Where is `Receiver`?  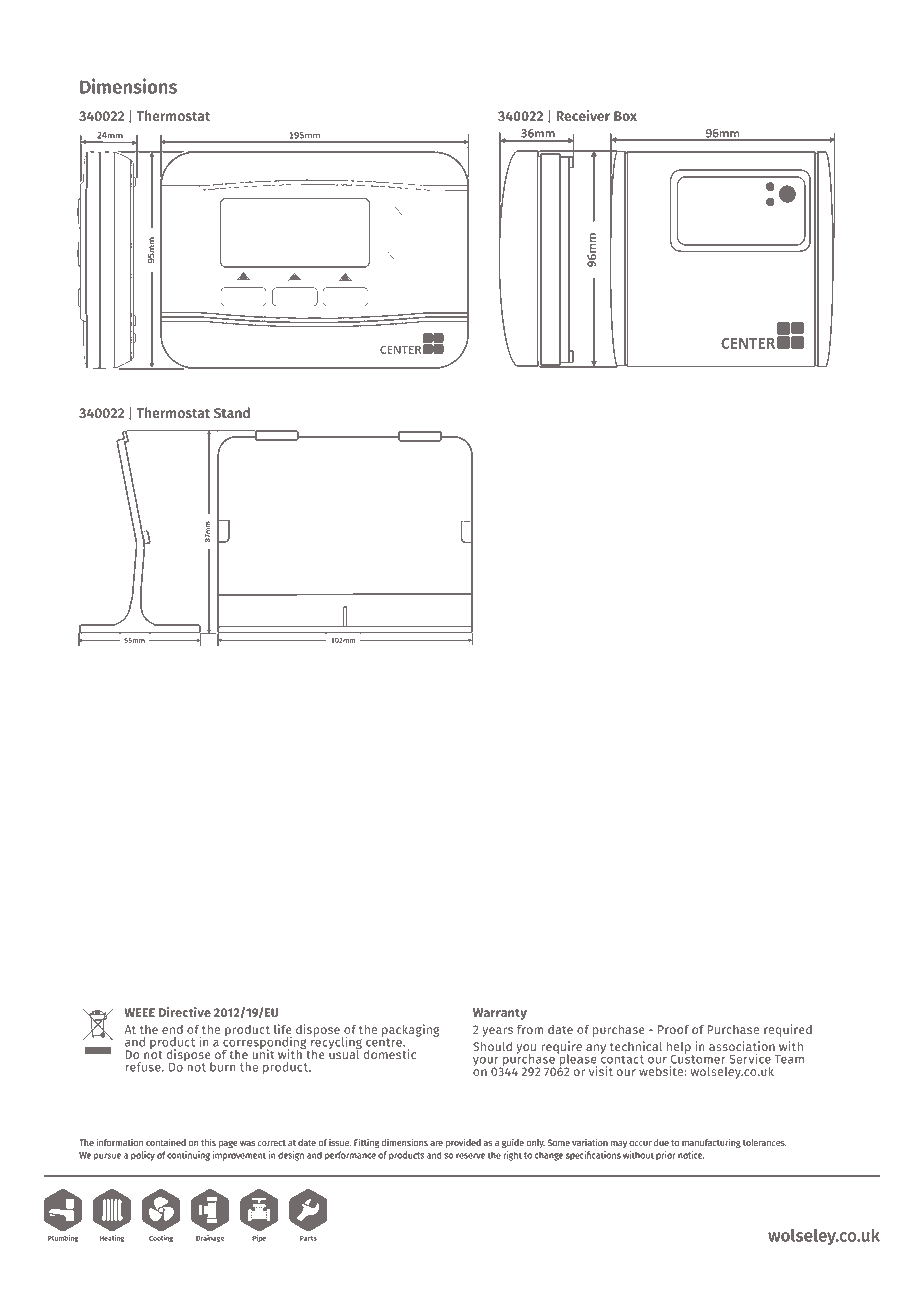
Receiver is located at coordinates (583, 115).
